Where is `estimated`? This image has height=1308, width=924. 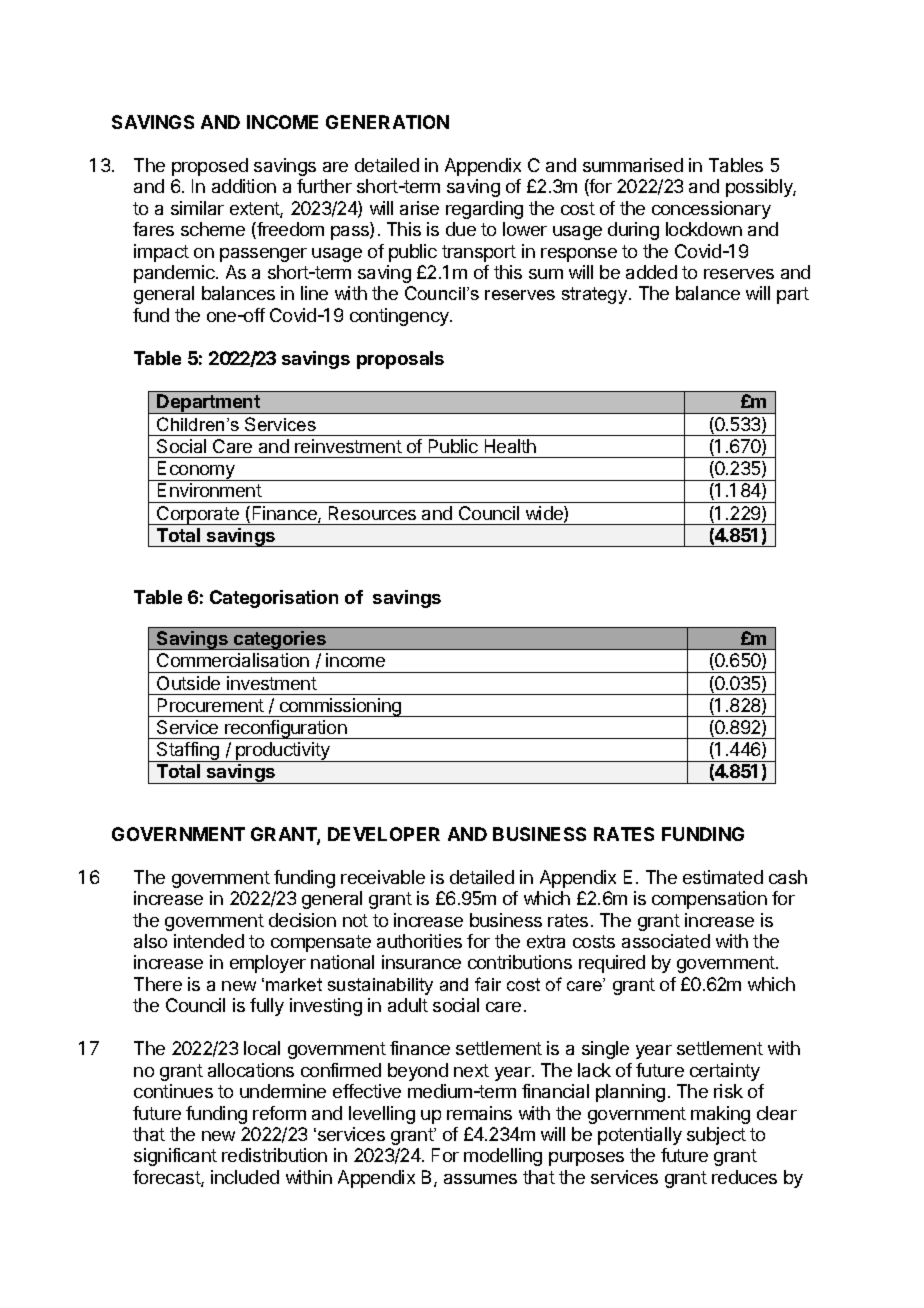 estimated is located at coordinates (723, 877).
